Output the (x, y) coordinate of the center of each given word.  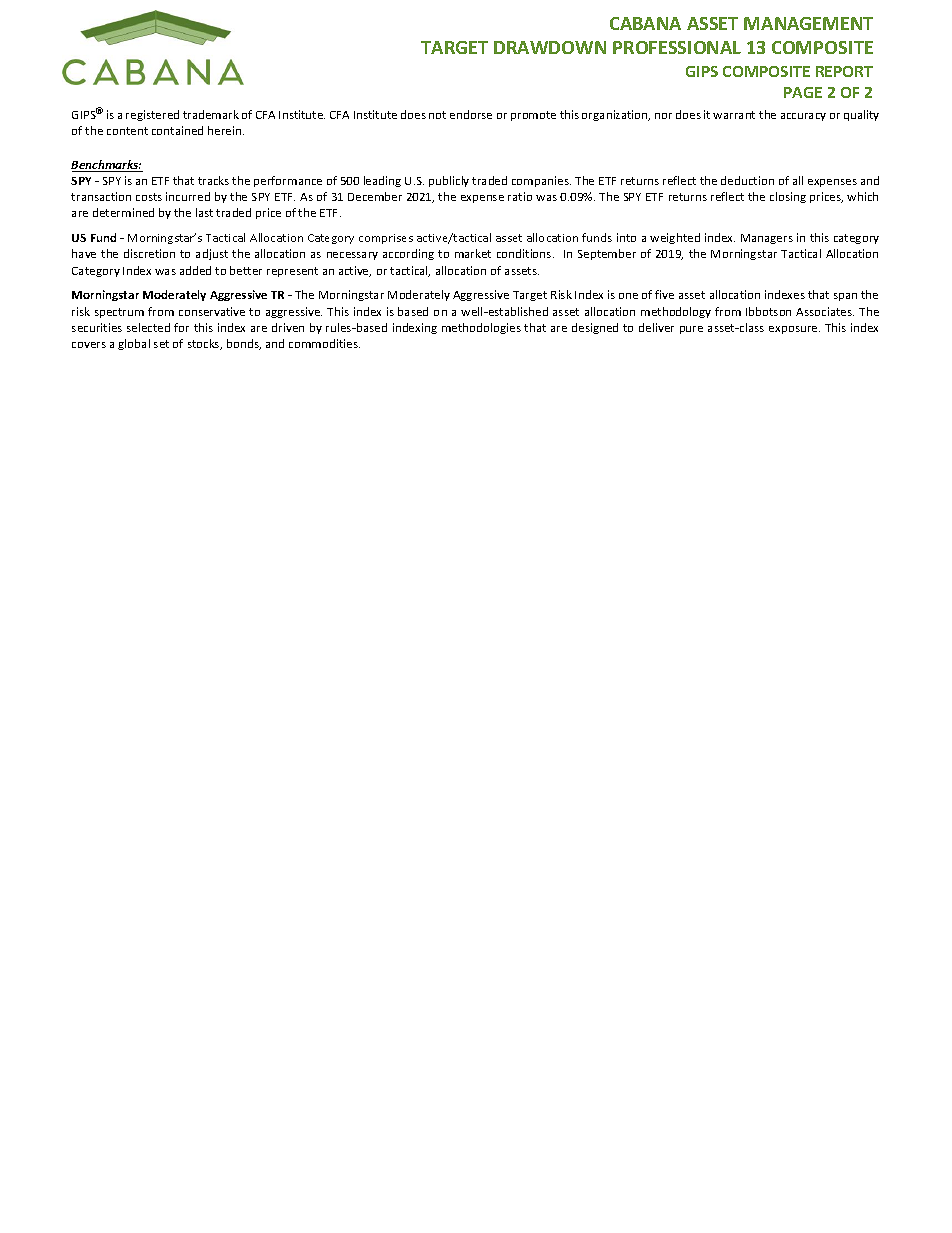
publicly (449, 181)
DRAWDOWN (550, 47)
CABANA (645, 23)
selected (148, 327)
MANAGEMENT (808, 23)
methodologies (481, 328)
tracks (213, 180)
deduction (747, 180)
